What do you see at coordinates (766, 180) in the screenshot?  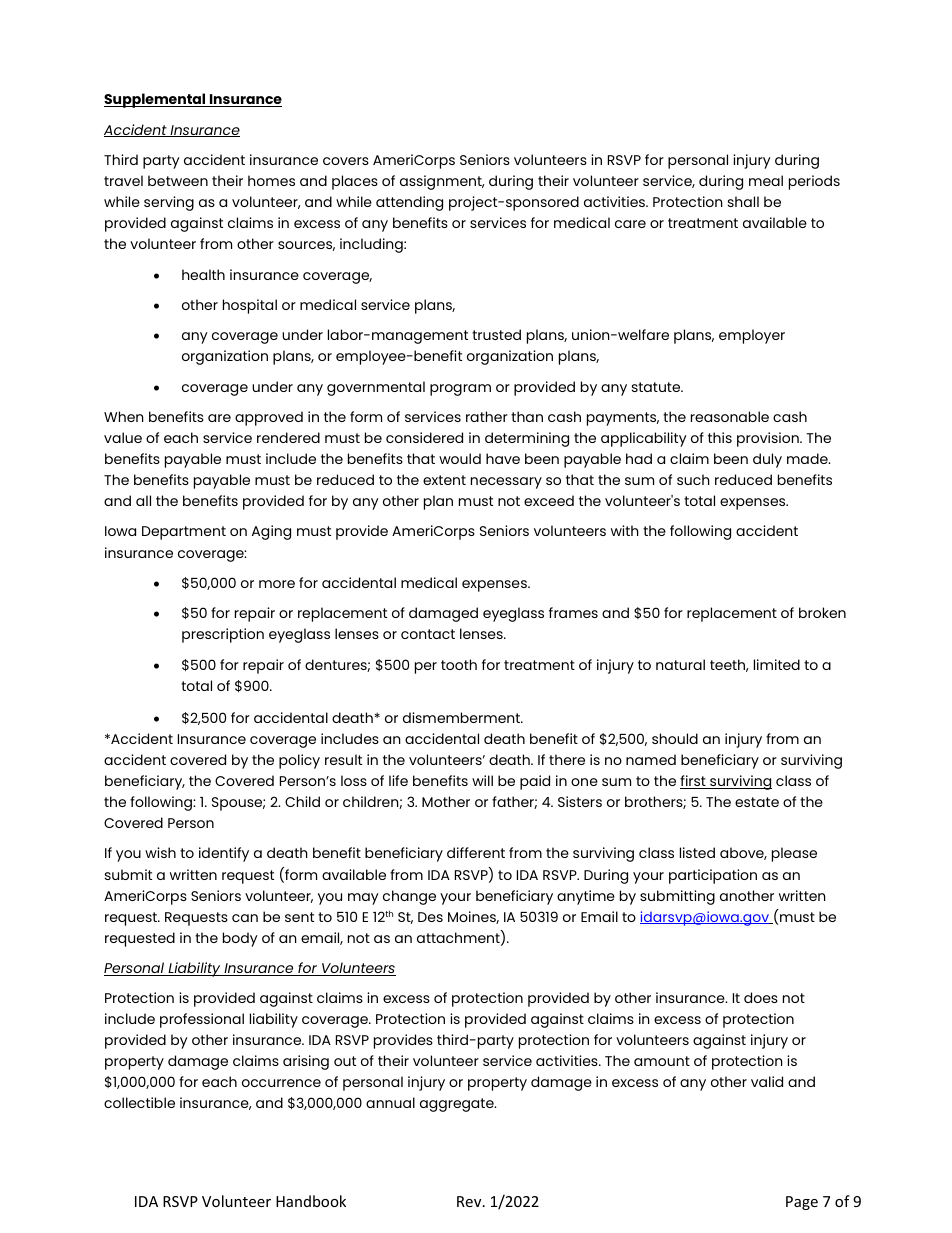 I see `meal` at bounding box center [766, 180].
